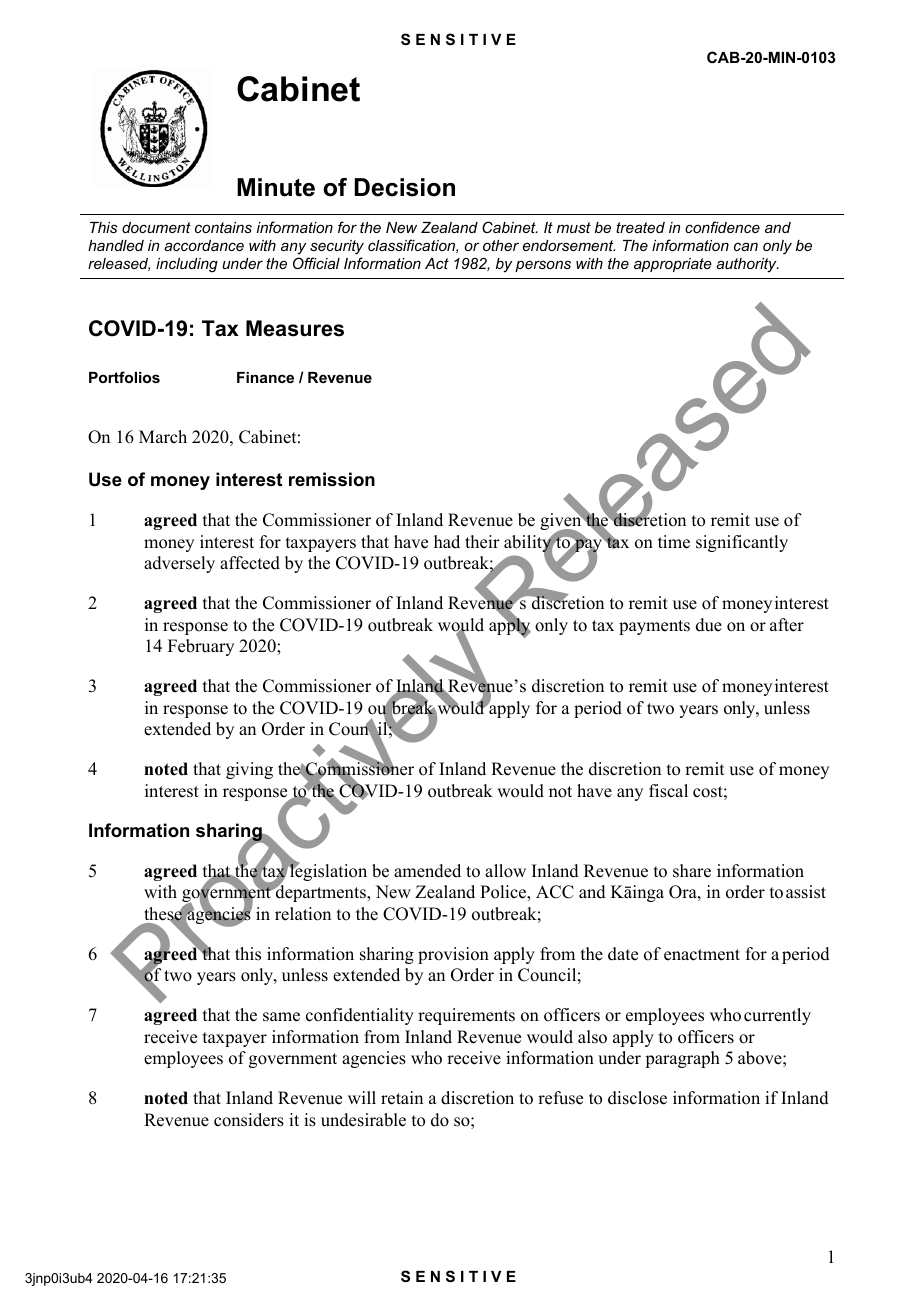 This screenshot has width=924, height=1308. What do you see at coordinates (427, 871) in the screenshot?
I see `amended` at bounding box center [427, 871].
